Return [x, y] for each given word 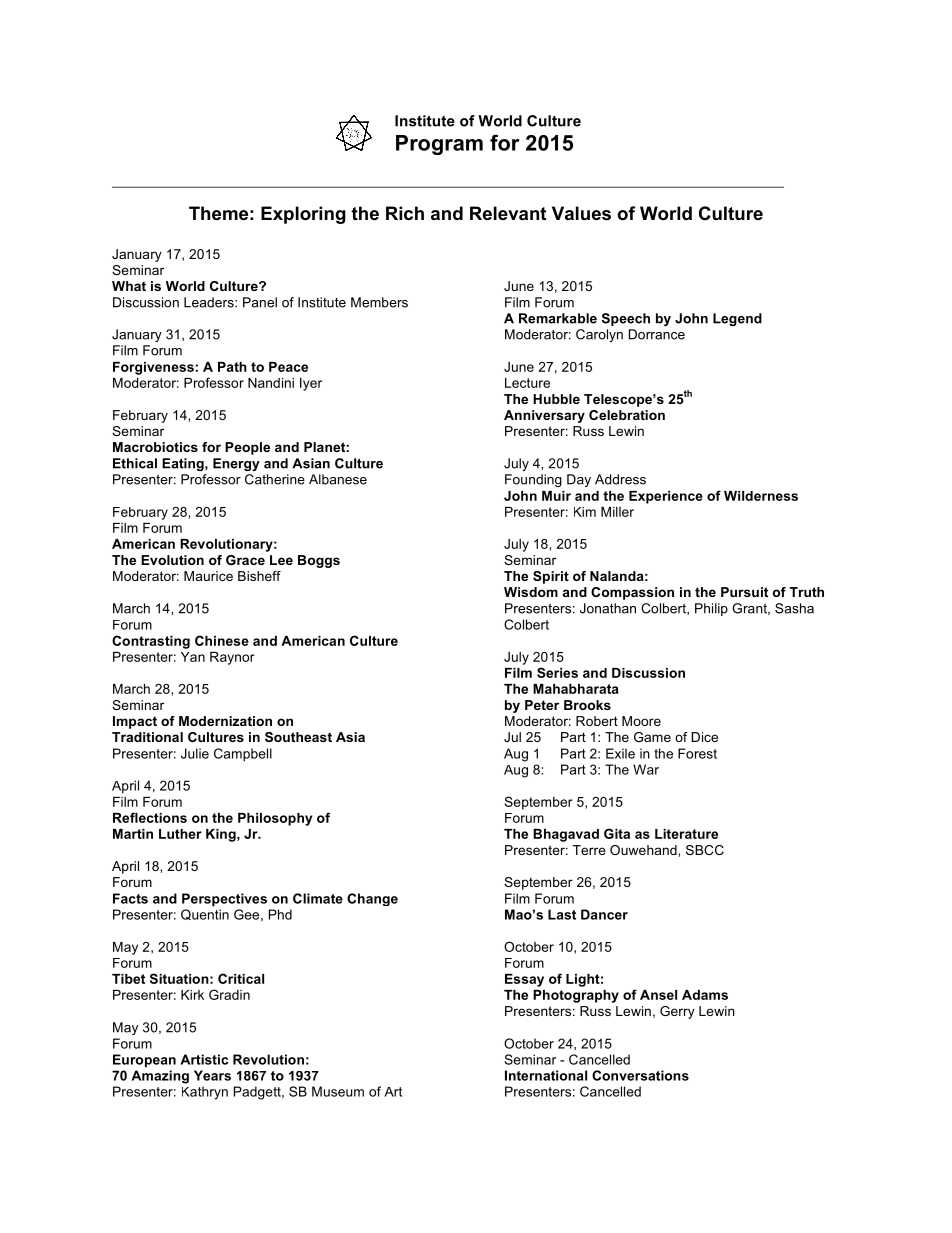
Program [439, 145]
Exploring [303, 215]
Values [581, 213]
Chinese [222, 640]
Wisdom [531, 592]
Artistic [204, 1059]
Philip [711, 609]
